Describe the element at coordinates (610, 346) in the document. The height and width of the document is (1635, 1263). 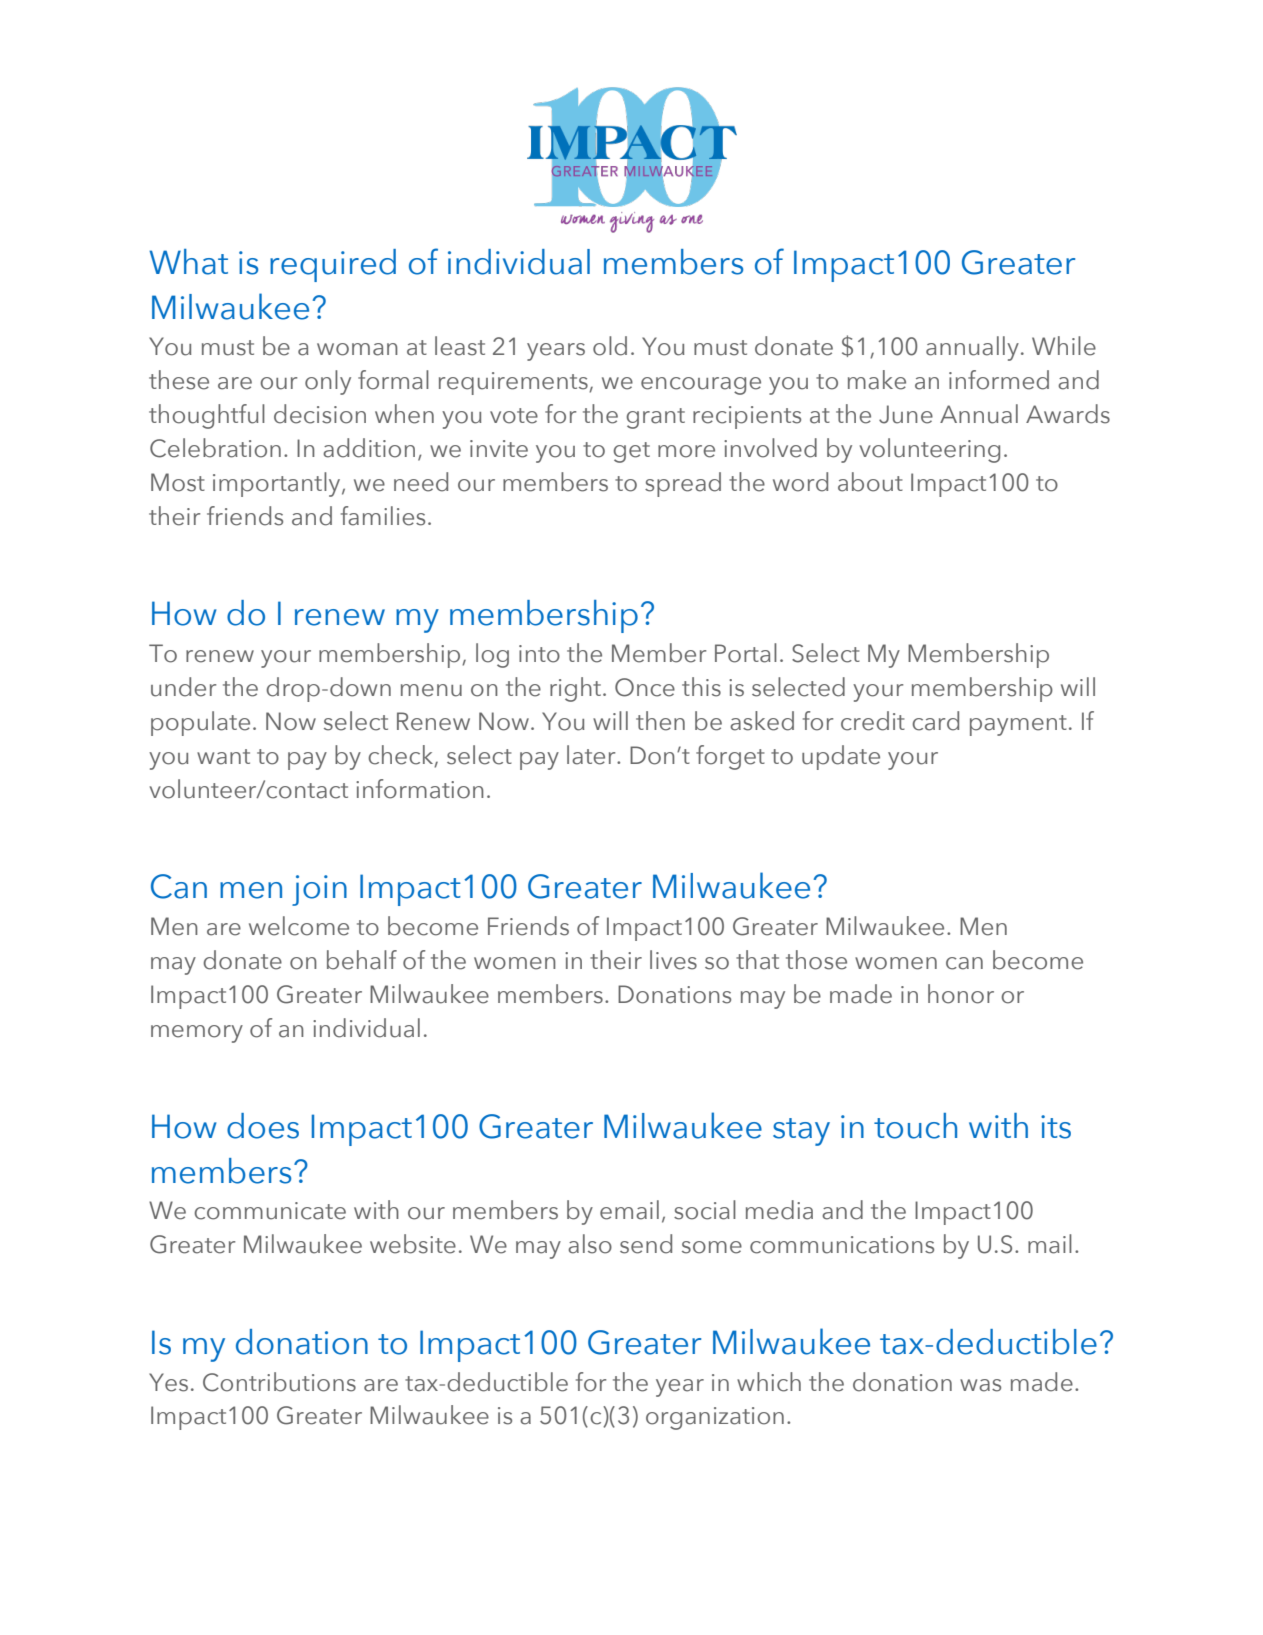
I see `old` at that location.
